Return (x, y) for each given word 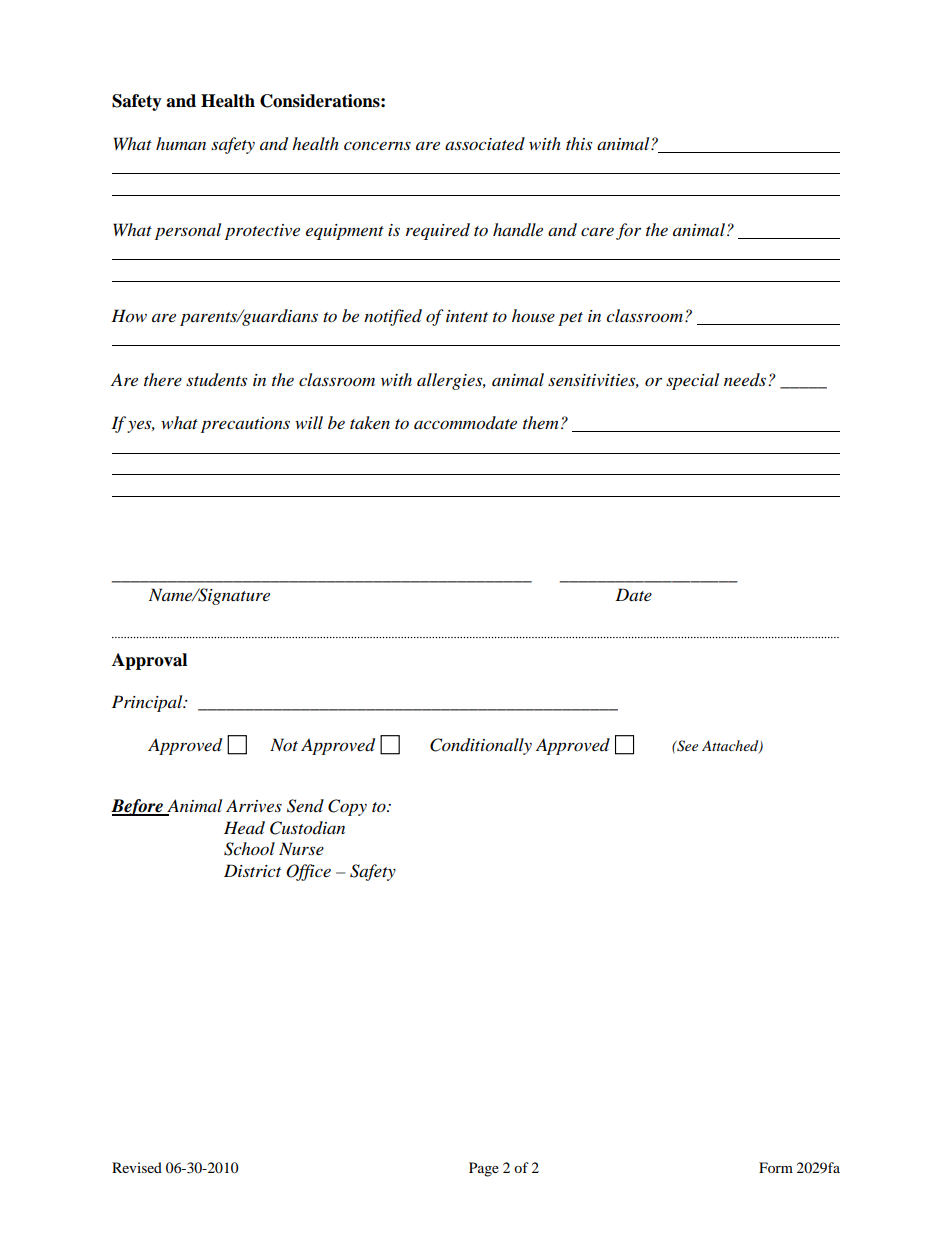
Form (776, 1167)
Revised (137, 1167)
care (597, 232)
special (692, 381)
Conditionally (481, 746)
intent (467, 316)
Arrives (254, 805)
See (686, 746)
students (216, 380)
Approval (149, 661)
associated (485, 143)
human (181, 143)
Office (308, 872)
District (252, 870)
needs (745, 379)
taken (370, 422)
